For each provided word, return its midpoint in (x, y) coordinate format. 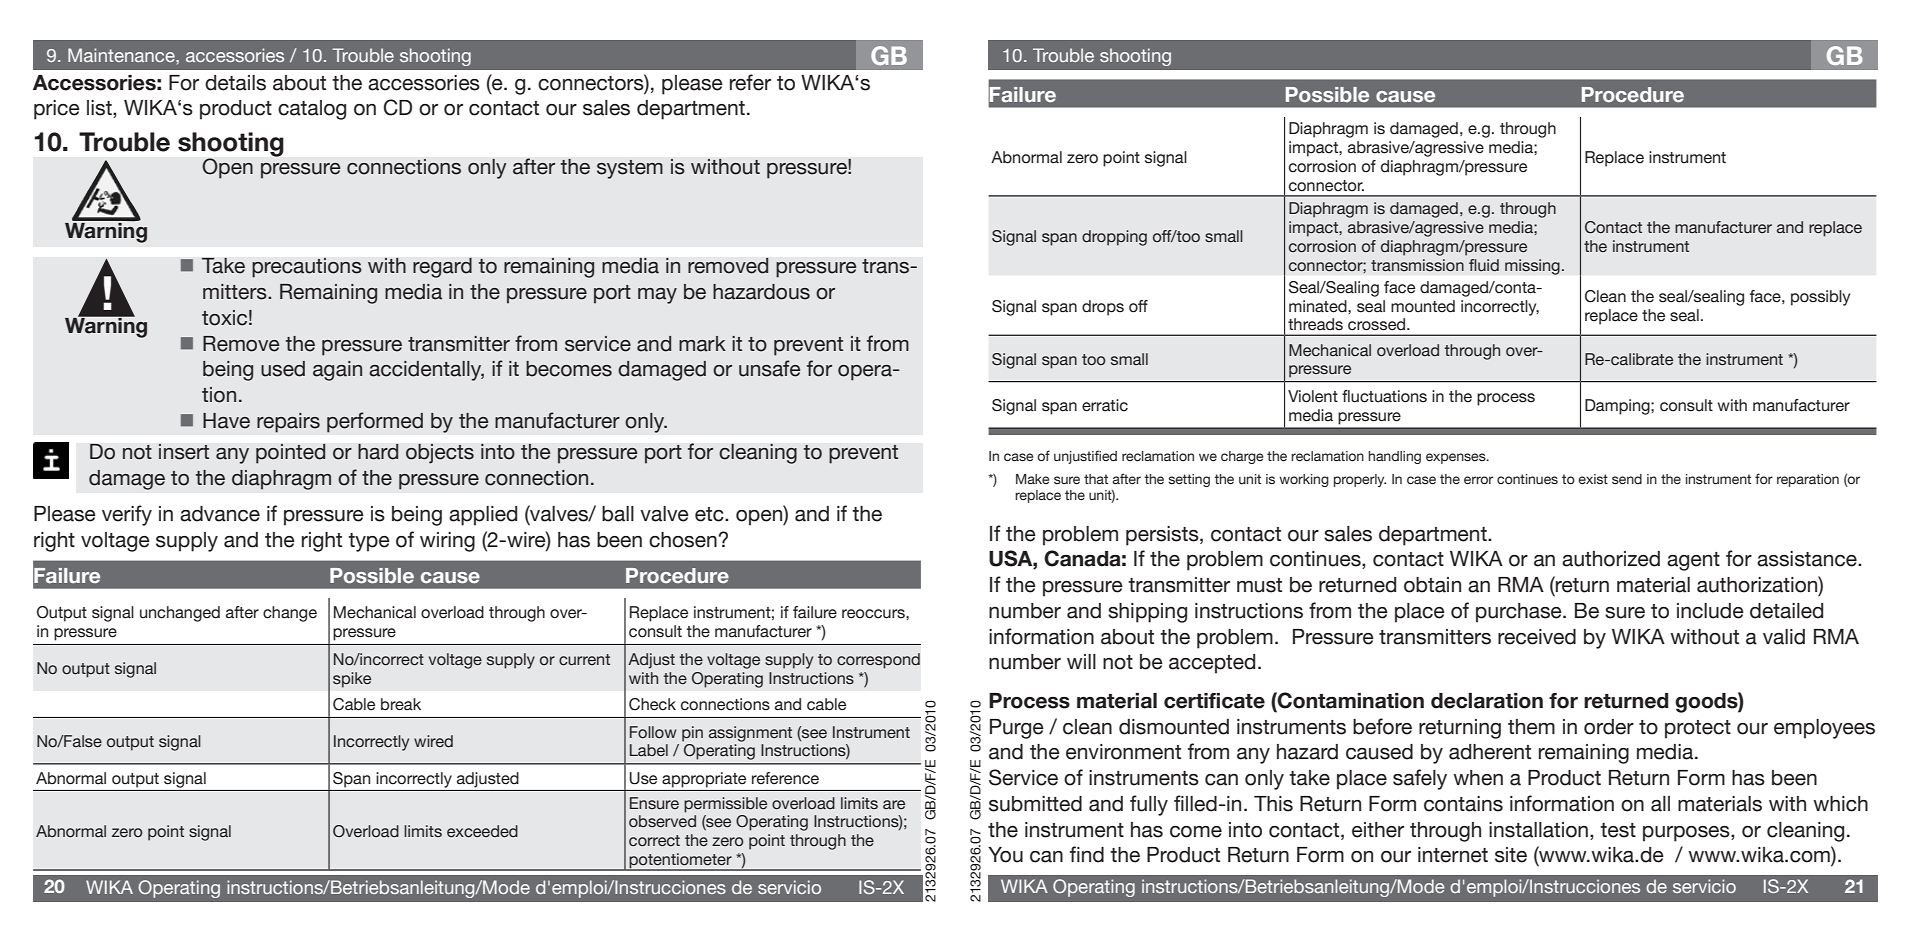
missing (1532, 267)
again (337, 371)
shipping (1147, 613)
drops (1103, 308)
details (235, 83)
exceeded (482, 831)
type (369, 542)
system (630, 169)
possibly (1820, 298)
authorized (1611, 559)
